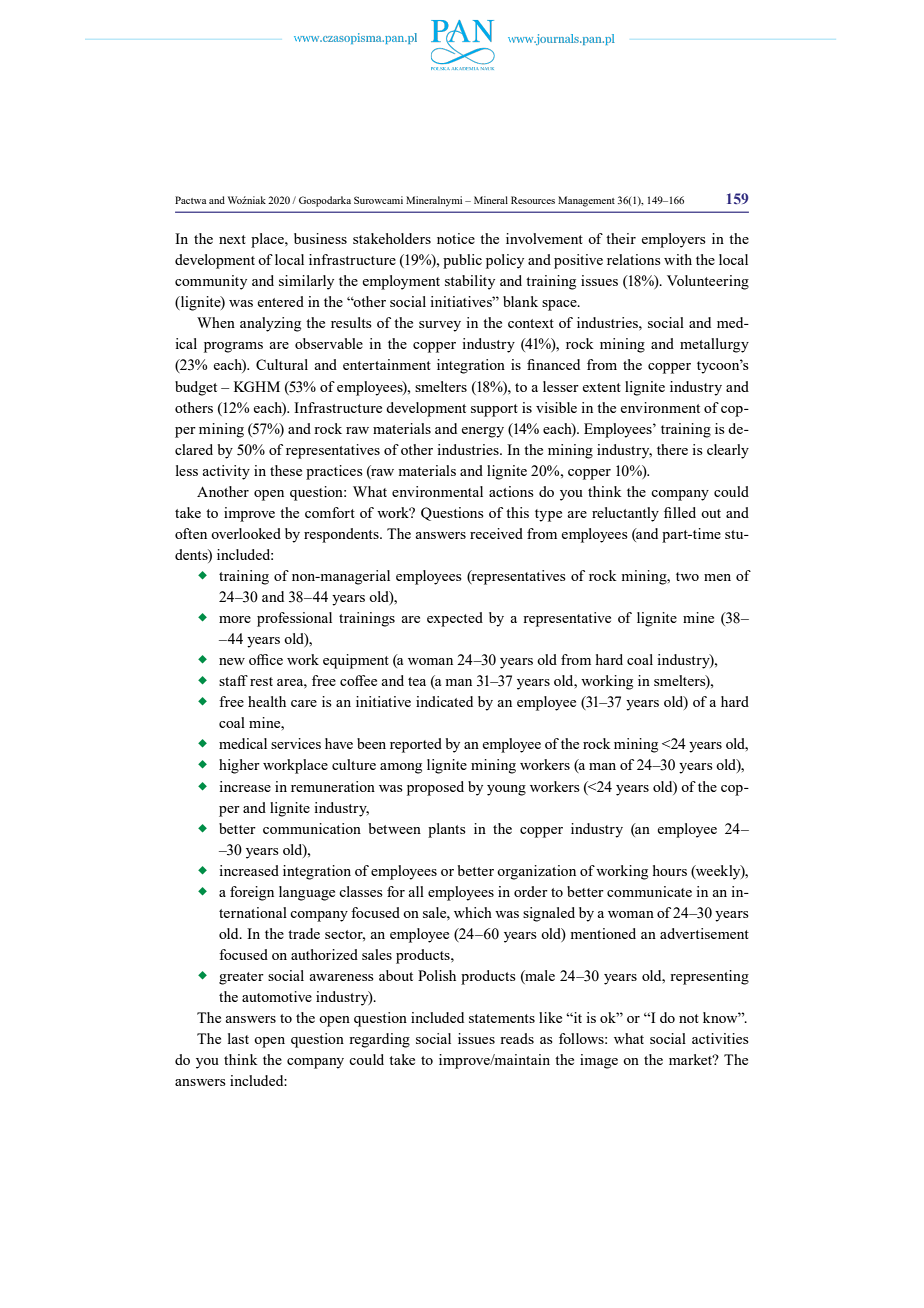  What do you see at coordinates (673, 240) in the page?
I see `employers` at bounding box center [673, 240].
